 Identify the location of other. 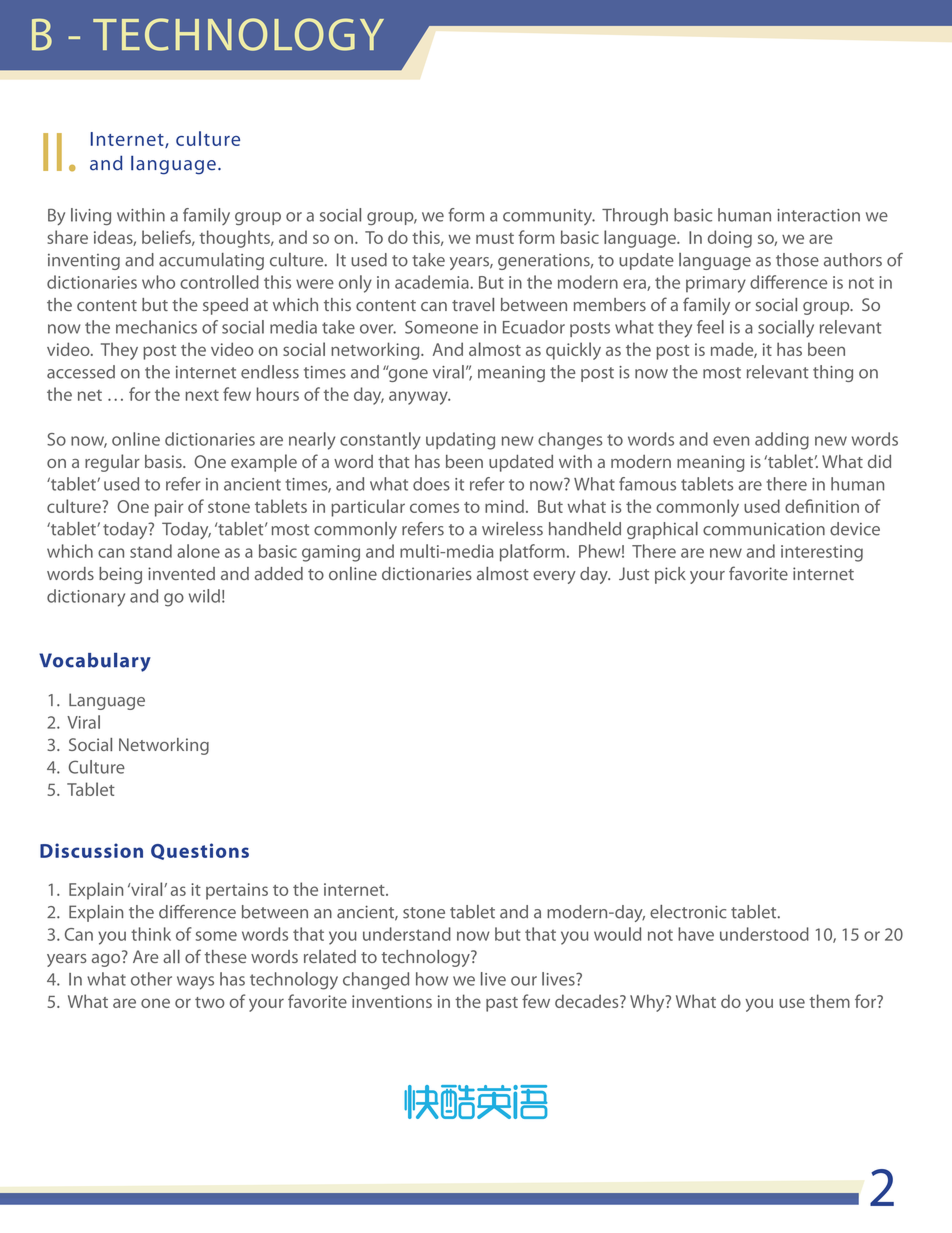
(151, 979).
